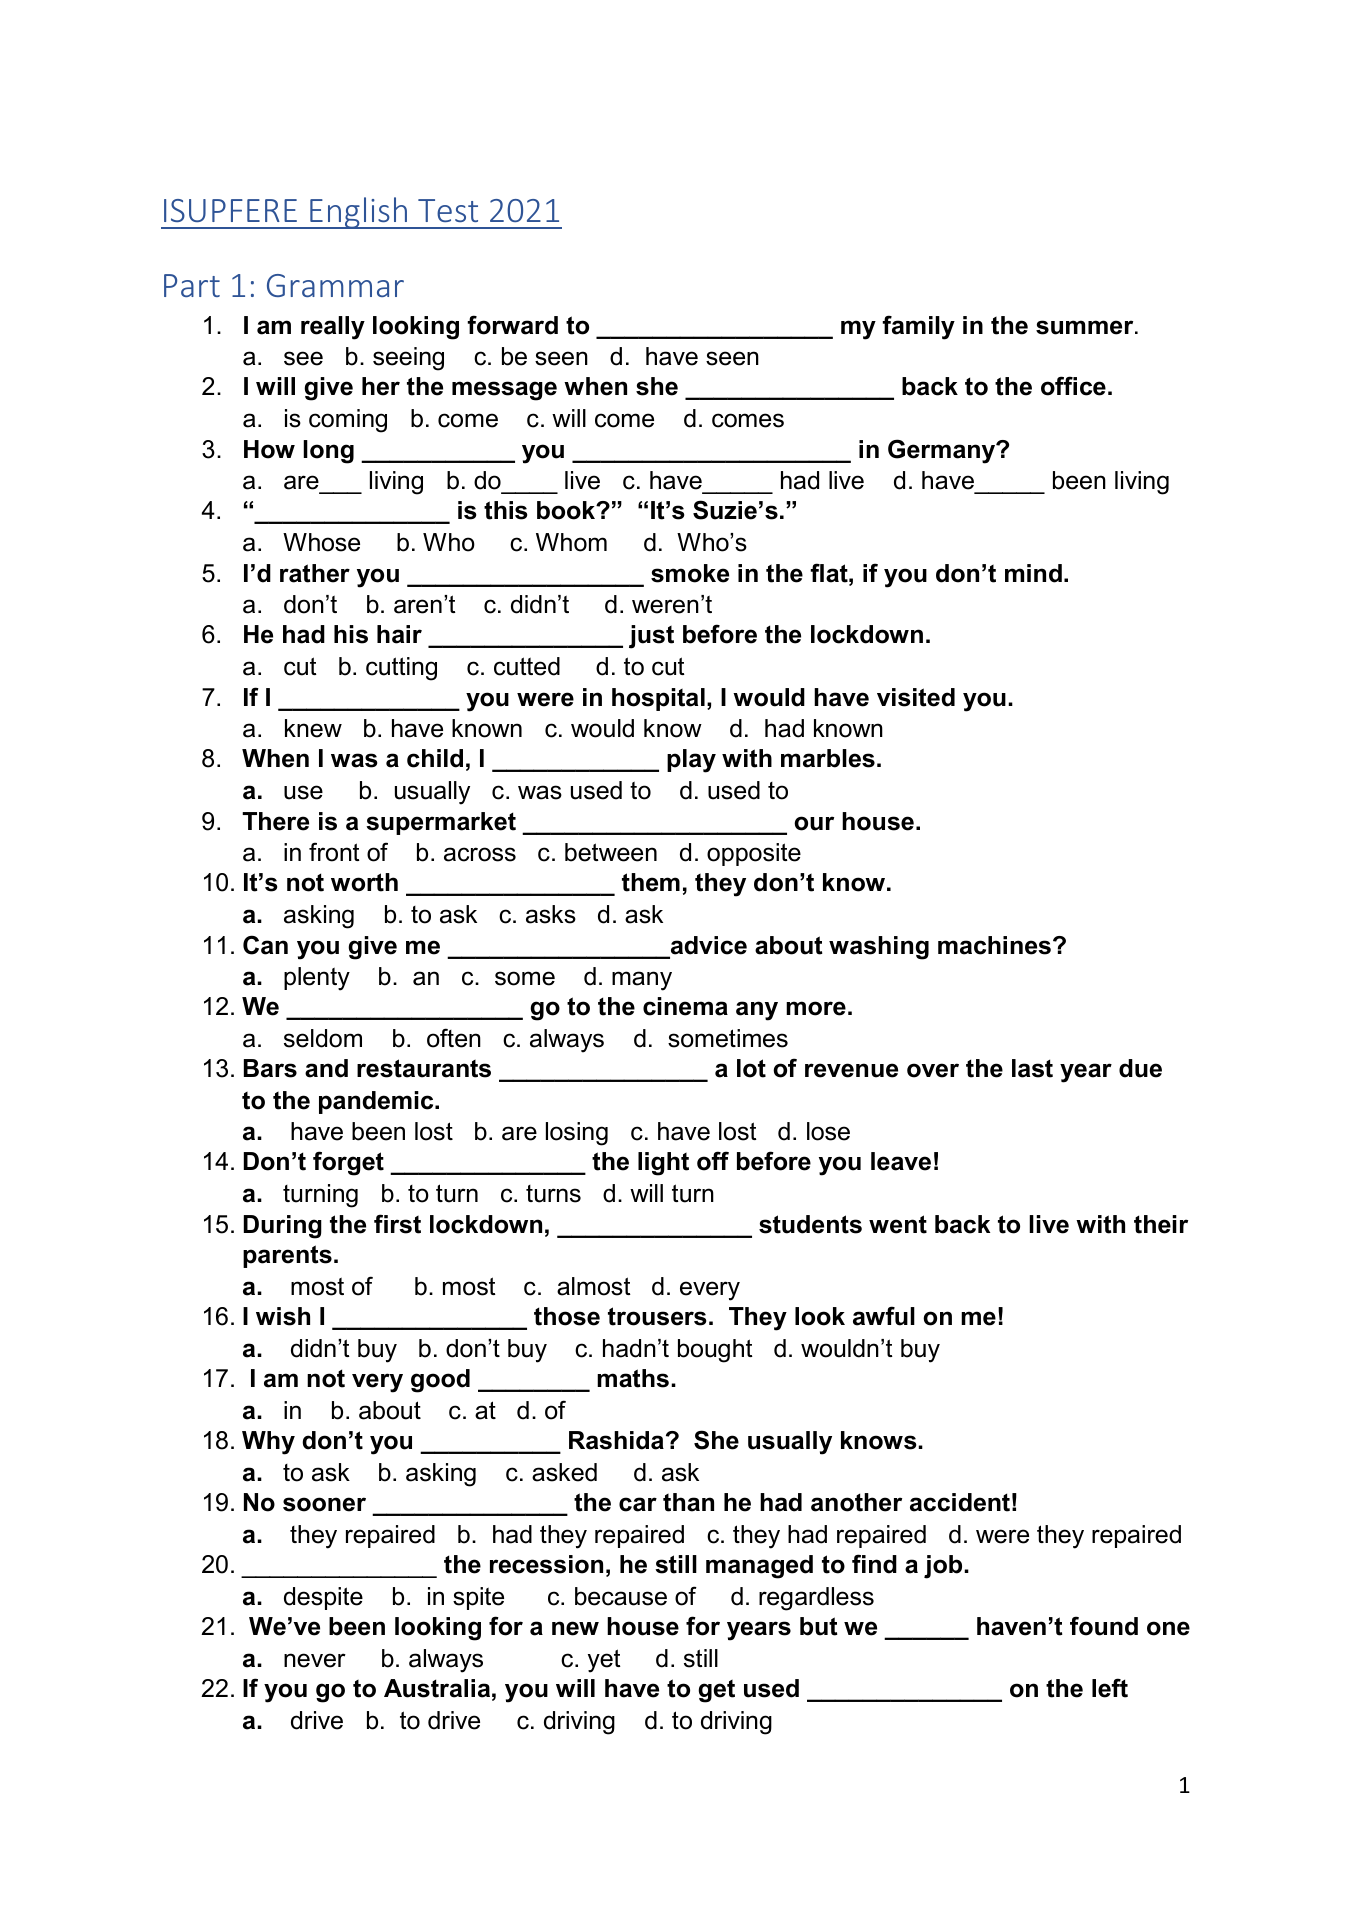 This image has width=1352, height=1912. I want to click on wish, so click(283, 1316).
